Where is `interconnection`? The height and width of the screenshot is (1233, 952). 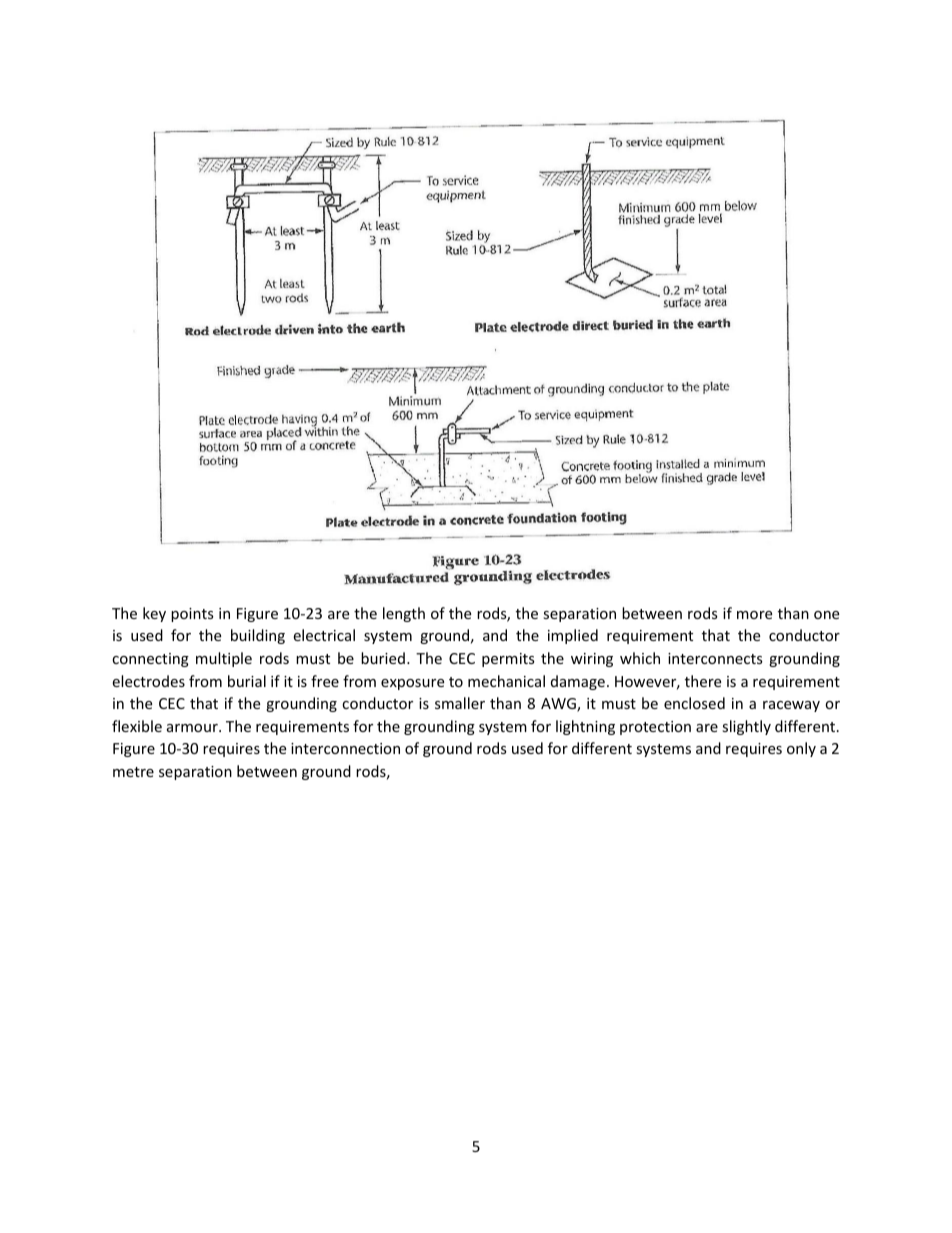
interconnection is located at coordinates (345, 748).
